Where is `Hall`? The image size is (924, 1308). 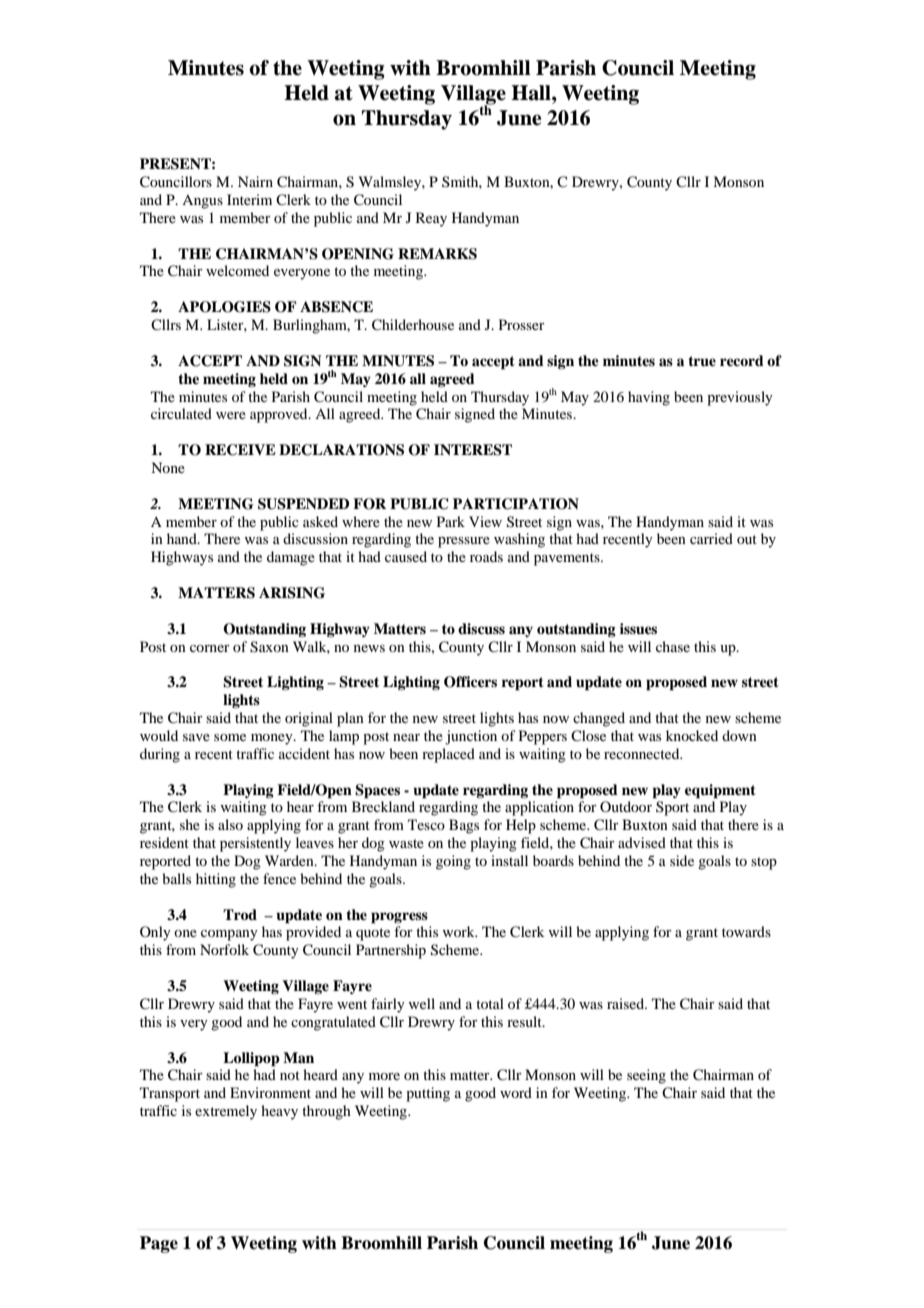
Hall is located at coordinates (532, 93).
